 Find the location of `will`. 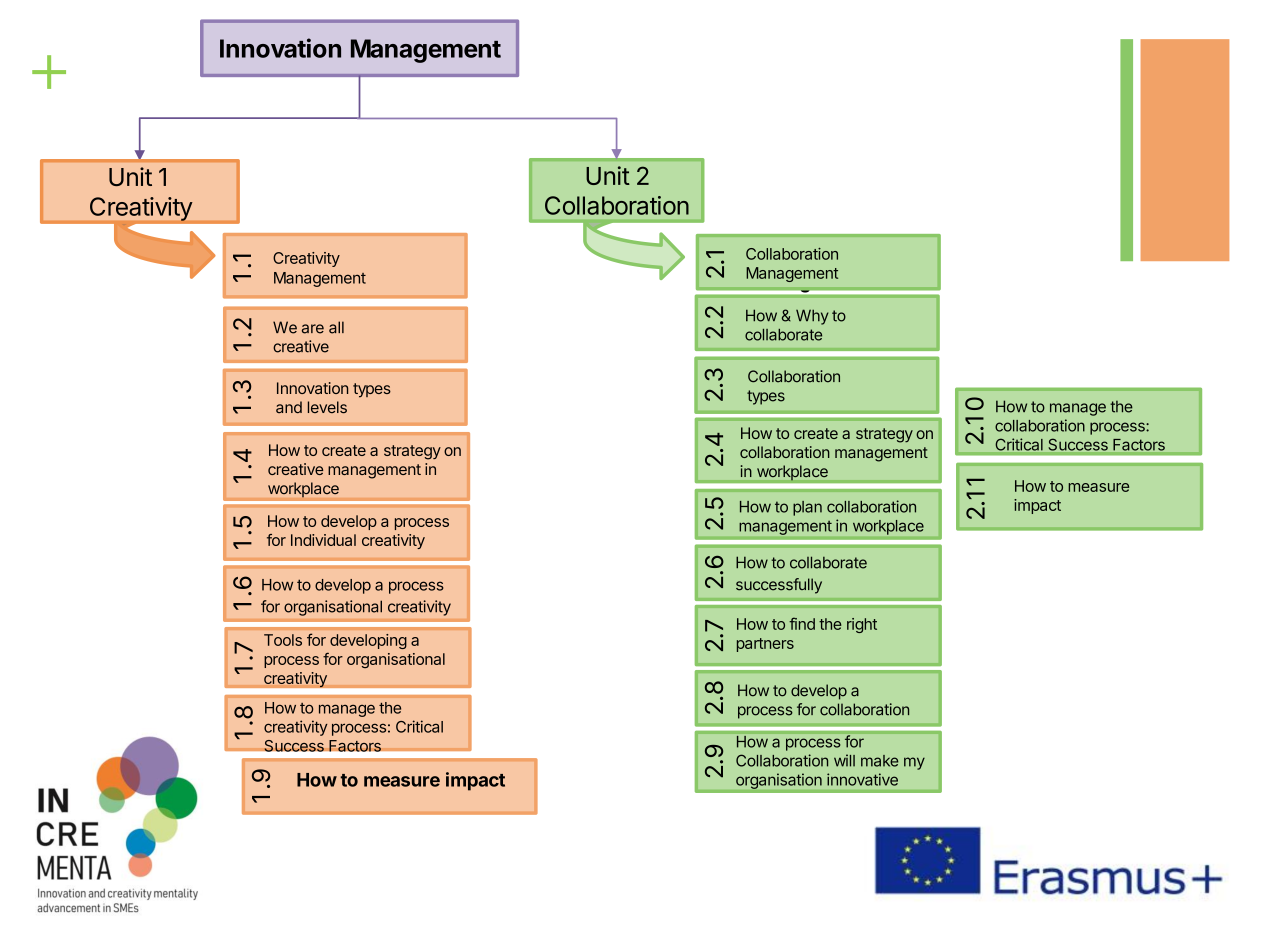

will is located at coordinates (844, 760).
